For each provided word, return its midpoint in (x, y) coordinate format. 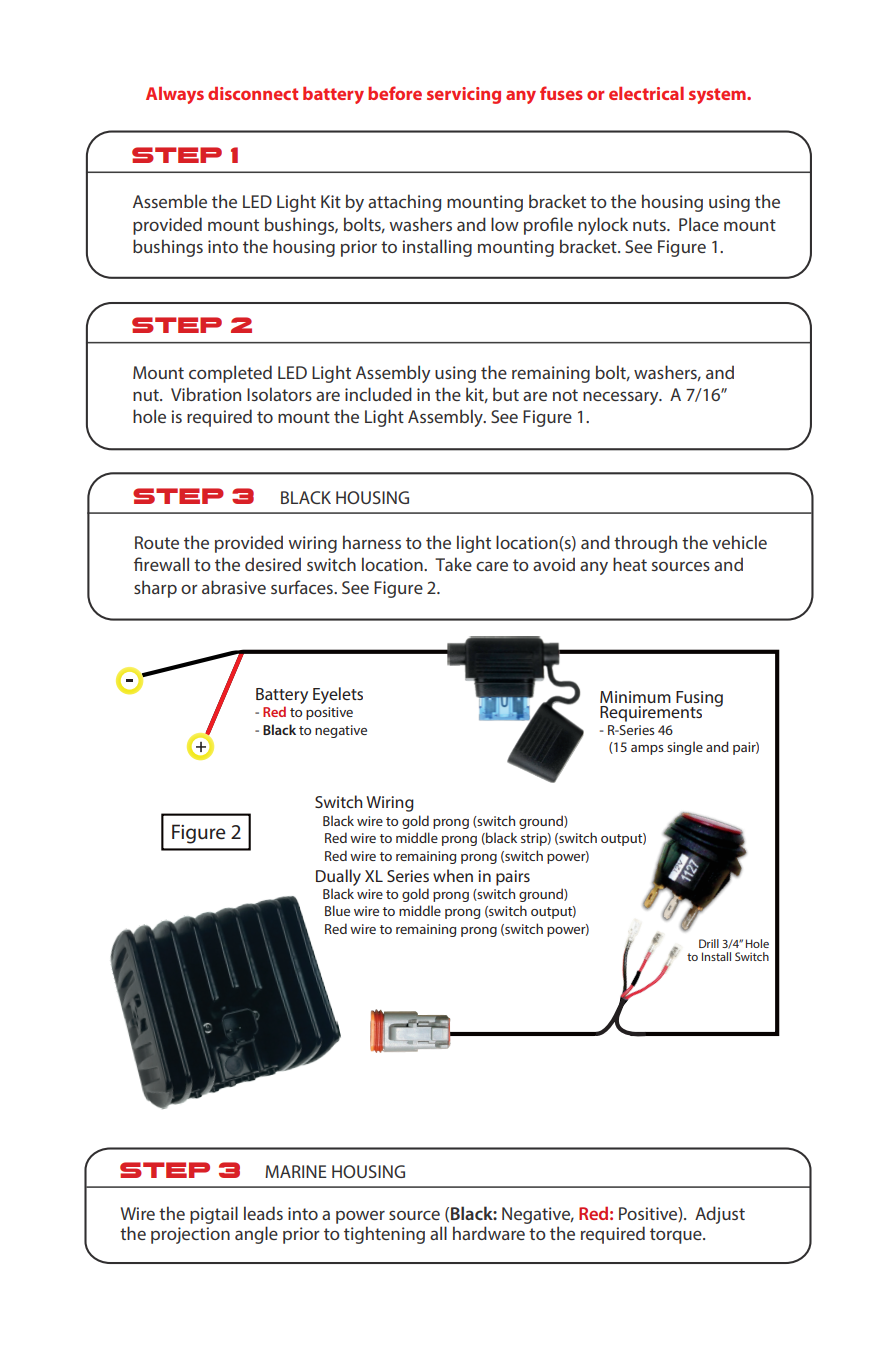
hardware (489, 1233)
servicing (464, 95)
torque (677, 1236)
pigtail (214, 1215)
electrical (646, 93)
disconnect (253, 93)
